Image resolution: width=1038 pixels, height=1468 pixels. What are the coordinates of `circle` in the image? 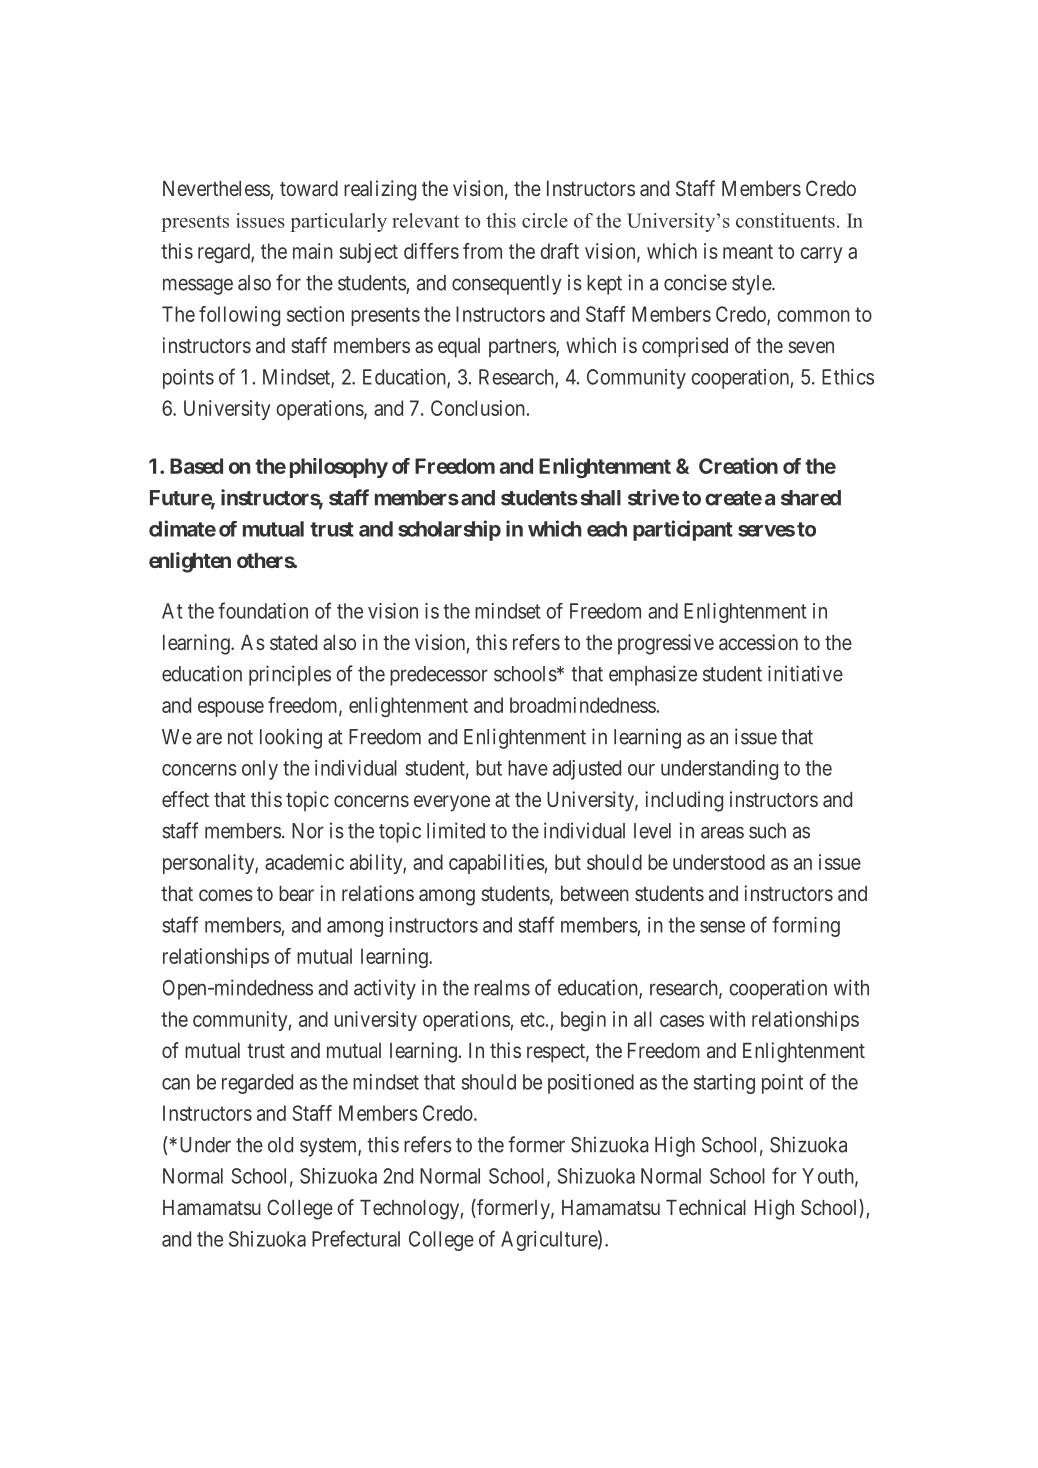 It's located at (545, 220).
